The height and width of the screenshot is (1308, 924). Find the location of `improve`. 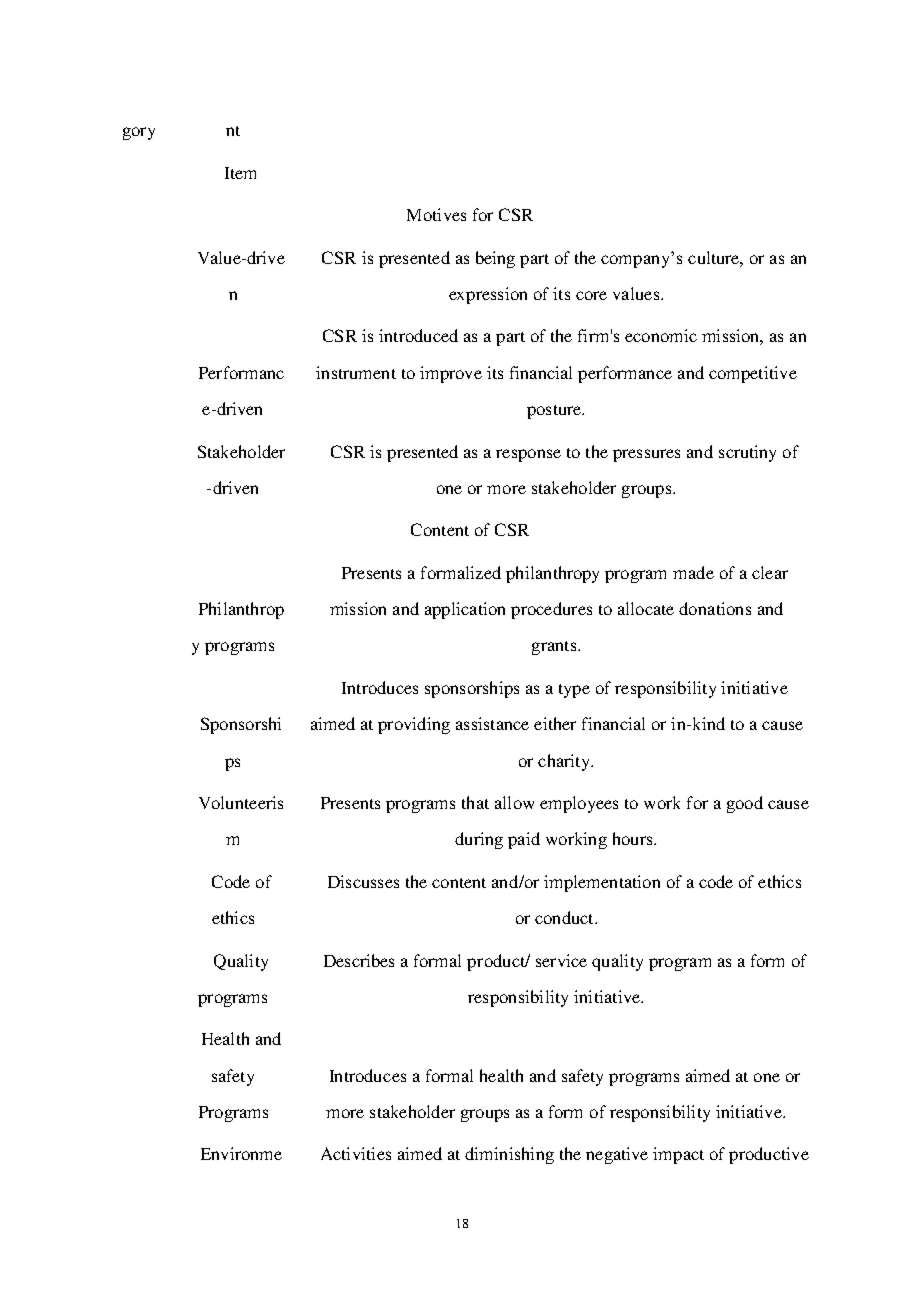

improve is located at coordinates (451, 374).
